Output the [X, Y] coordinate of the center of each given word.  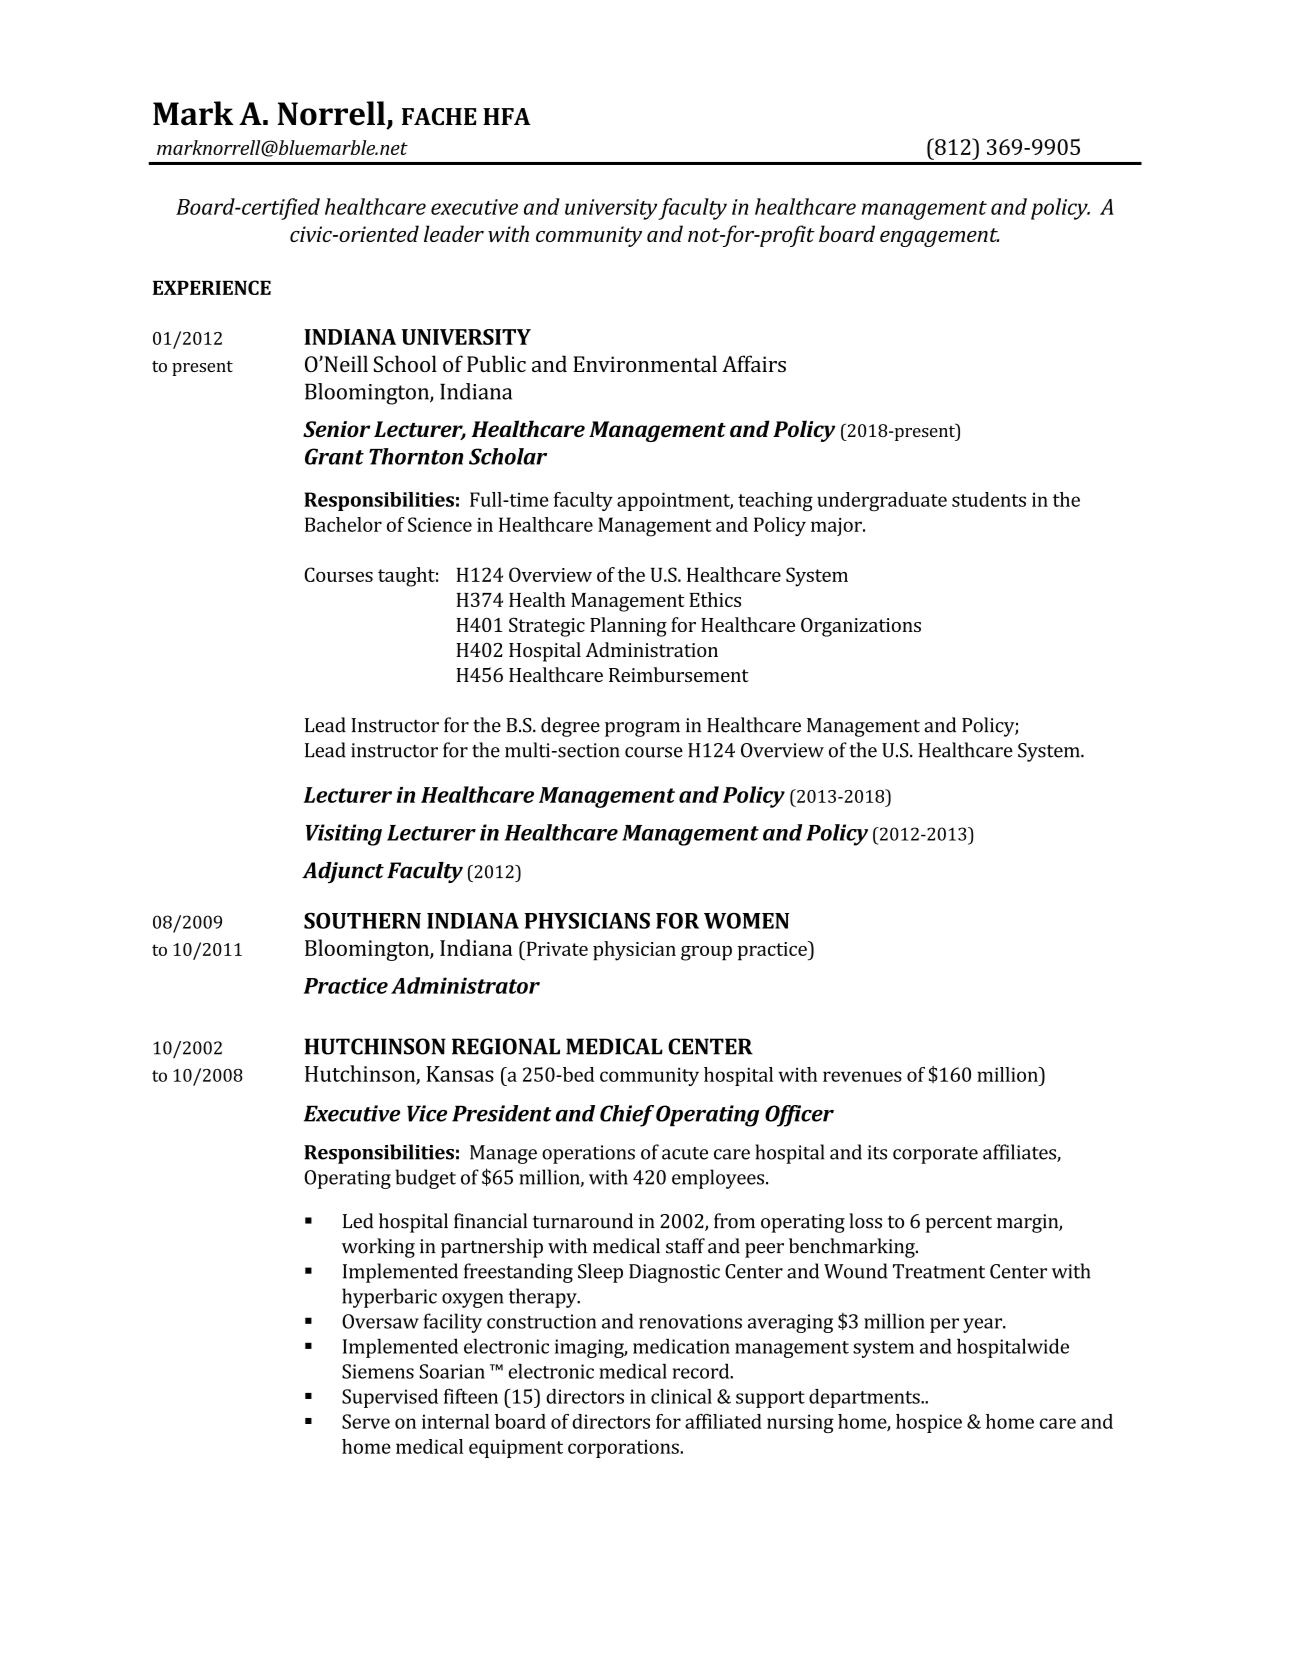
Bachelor [343, 524]
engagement [939, 237]
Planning [628, 627]
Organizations [861, 627]
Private [556, 948]
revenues [862, 1076]
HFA [507, 116]
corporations [624, 1448]
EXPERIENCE [212, 287]
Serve [366, 1421]
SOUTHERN [362, 921]
